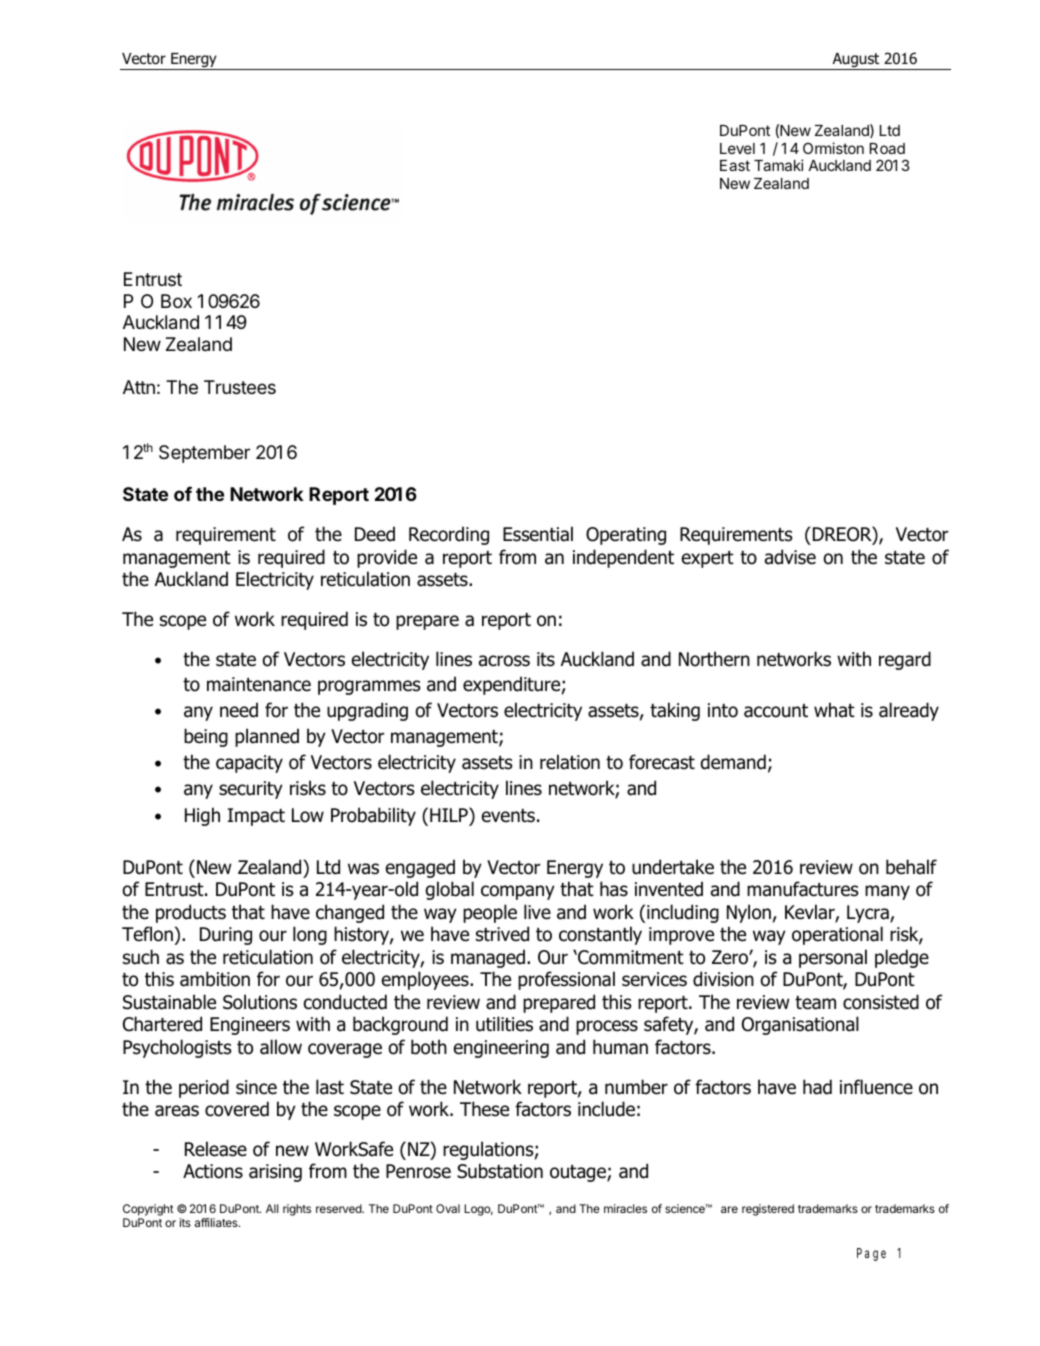 The height and width of the screenshot is (1346, 1040). What do you see at coordinates (856, 61) in the screenshot?
I see `August` at bounding box center [856, 61].
